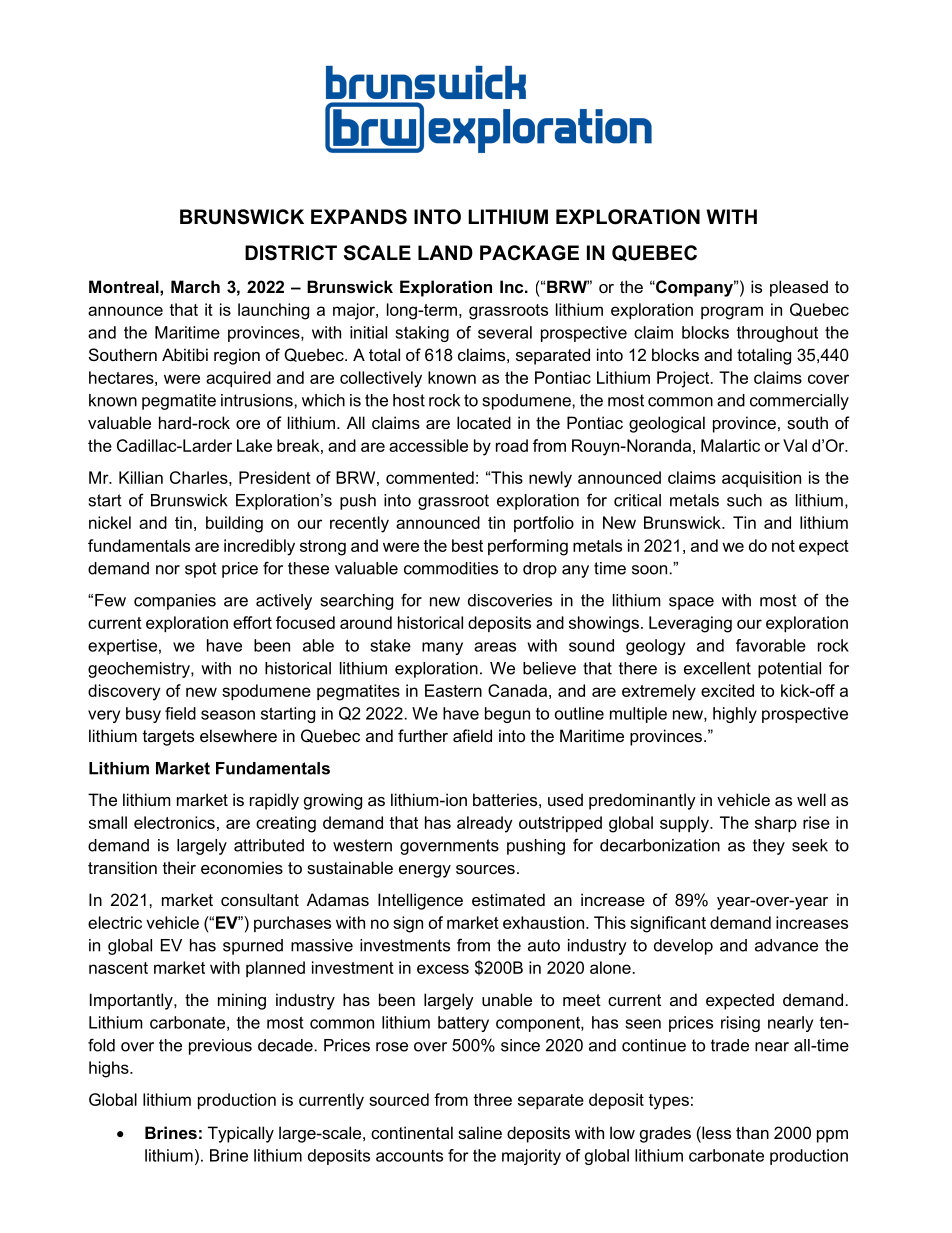  What do you see at coordinates (195, 286) in the image?
I see `March` at bounding box center [195, 286].
